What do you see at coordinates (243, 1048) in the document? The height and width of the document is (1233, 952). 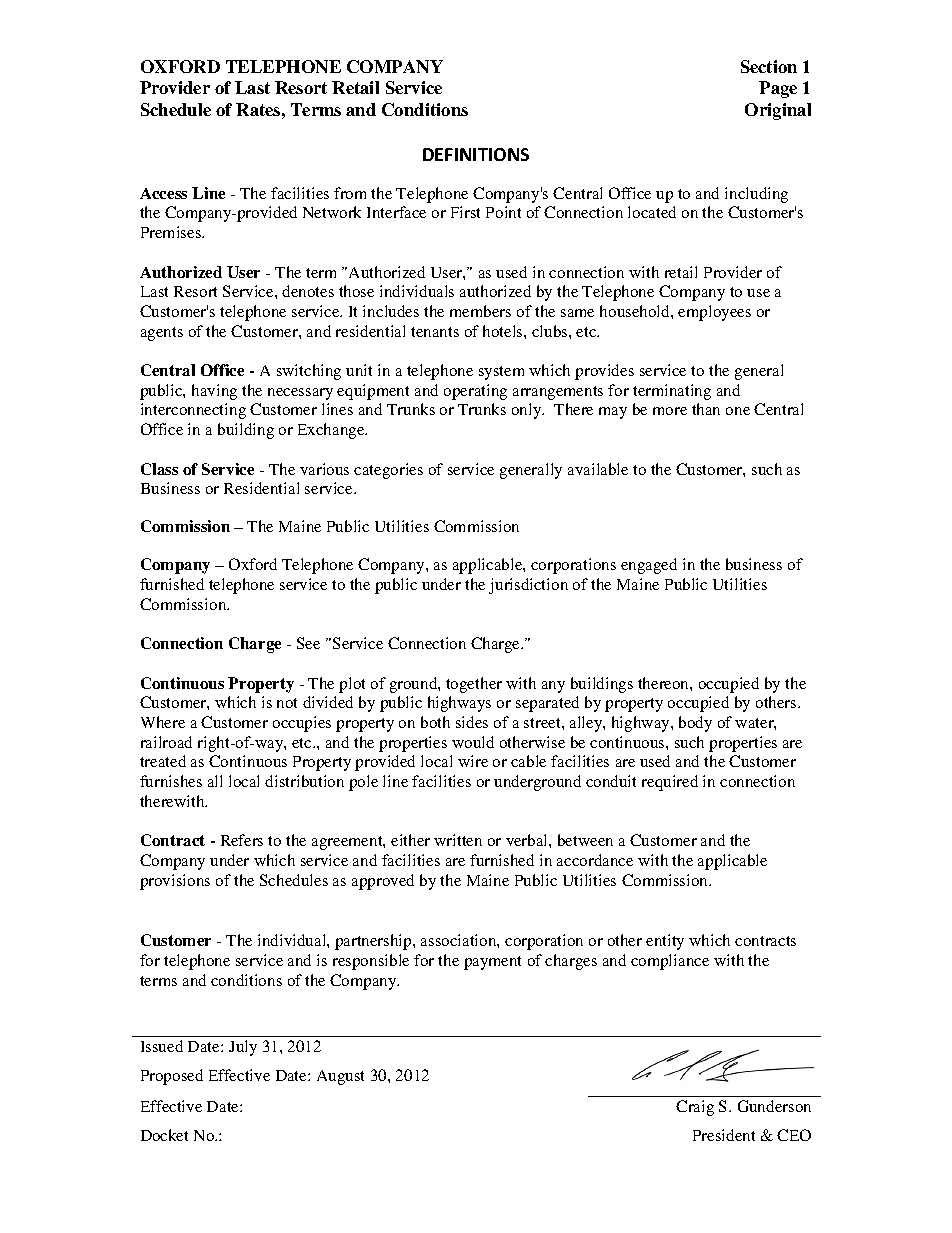 I see `July` at bounding box center [243, 1048].
